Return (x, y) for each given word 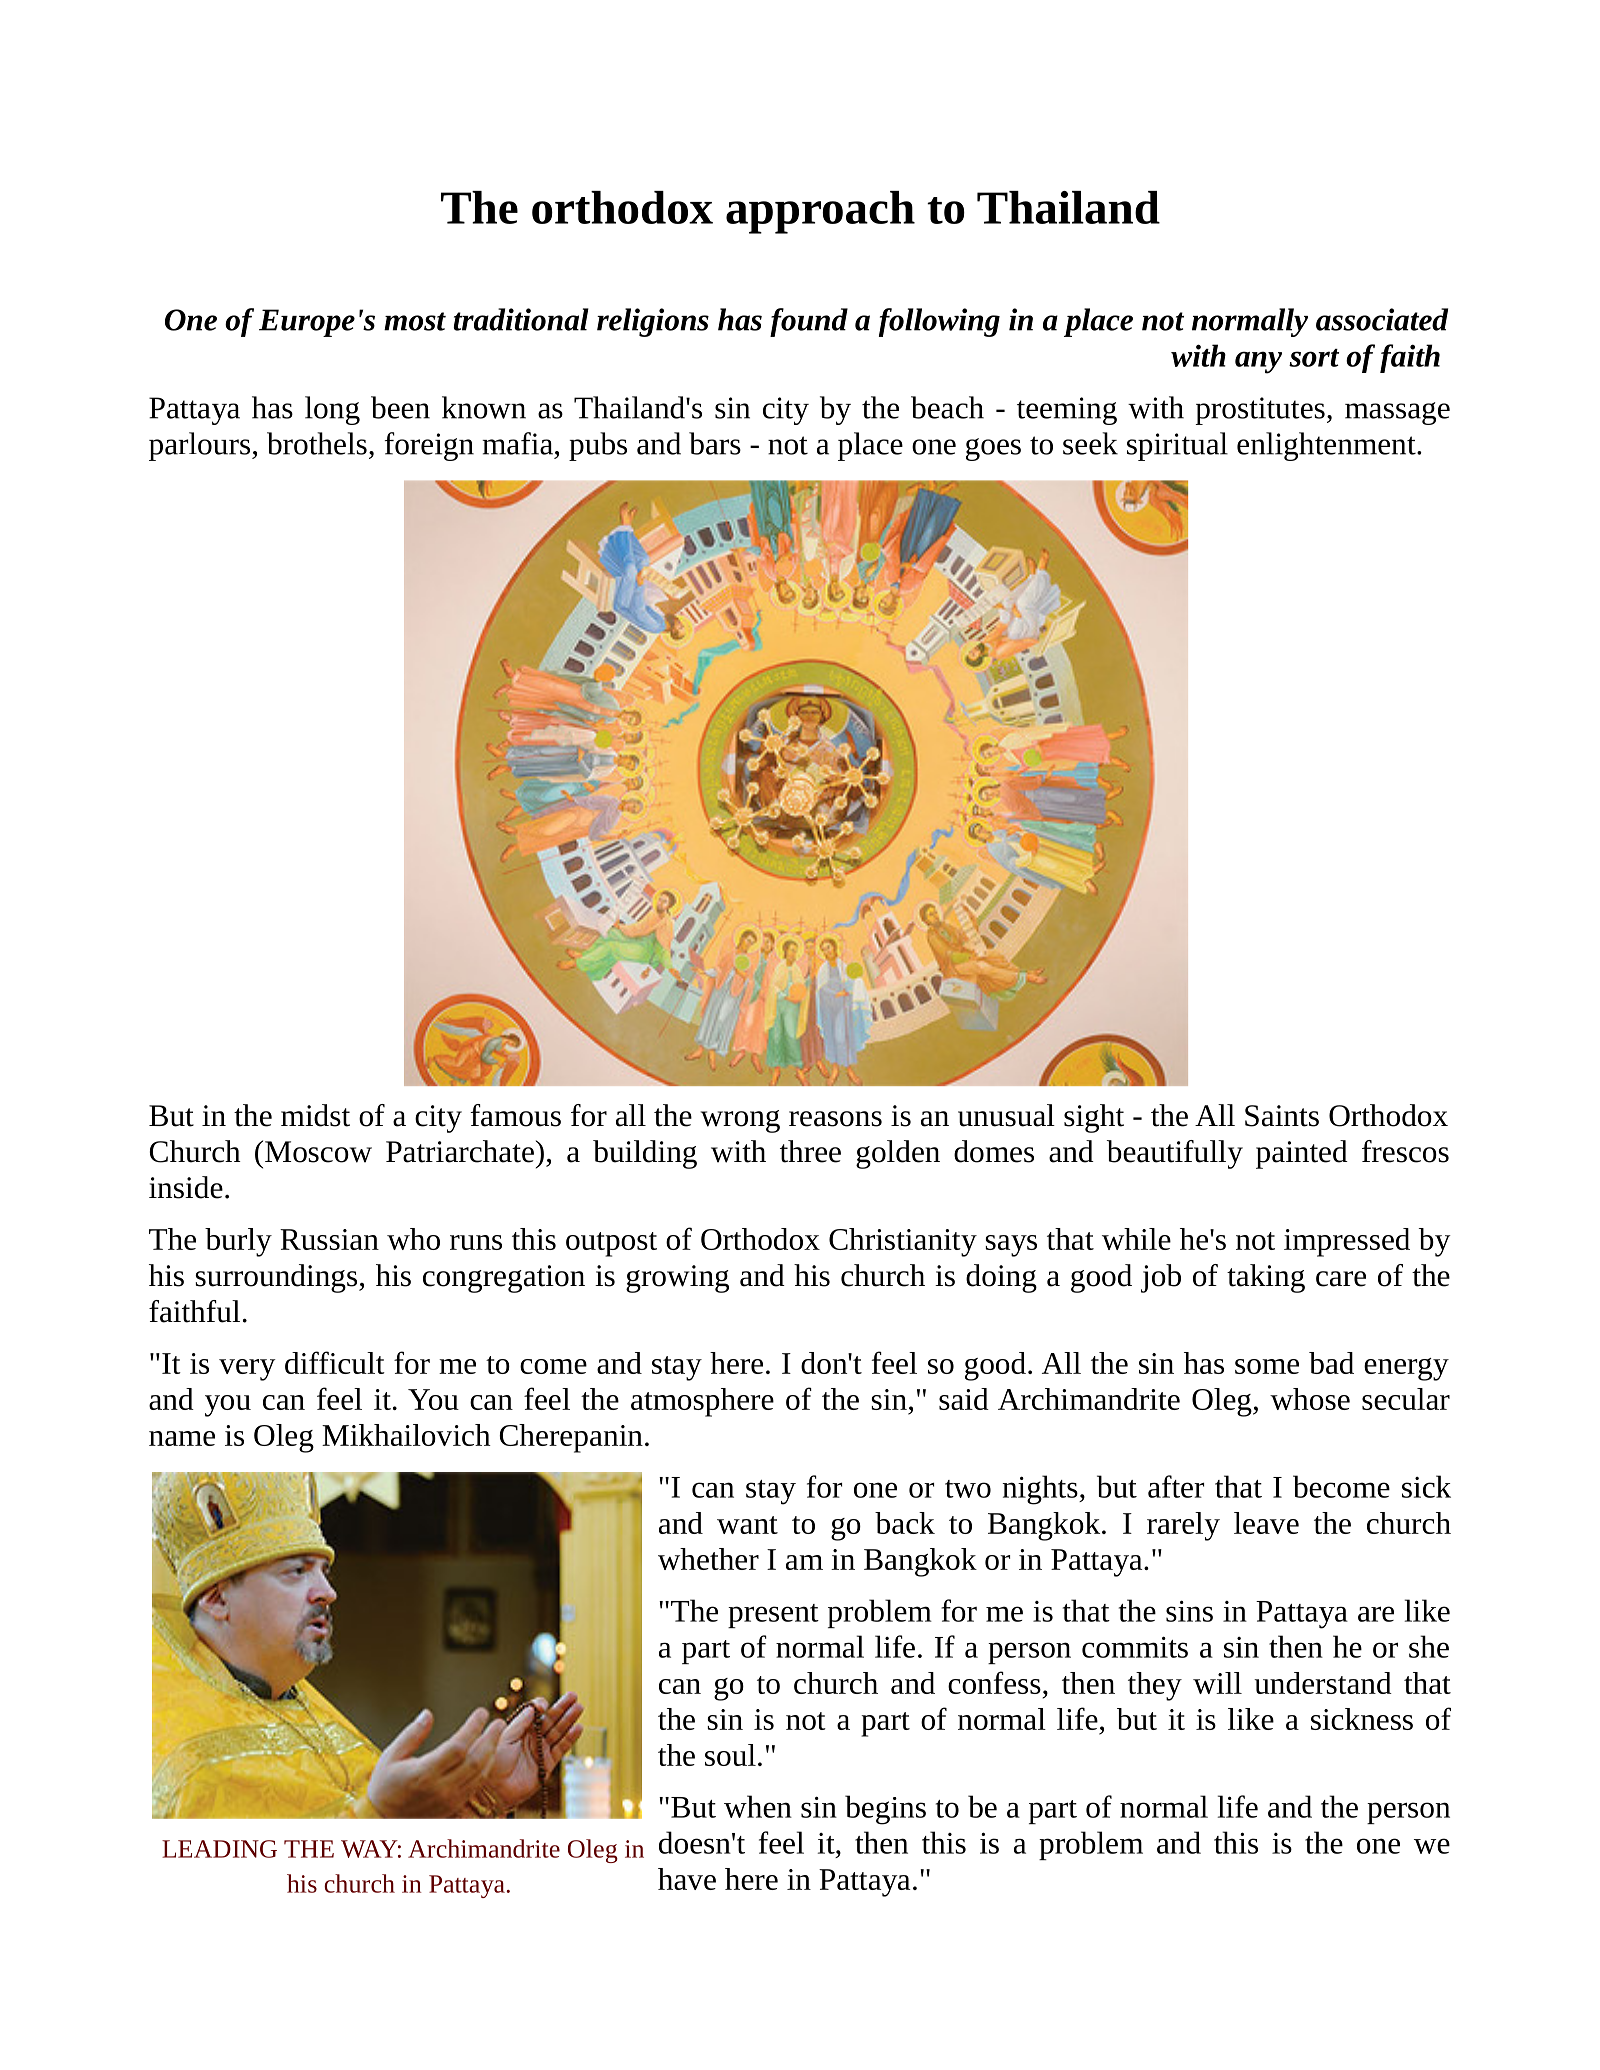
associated (1382, 319)
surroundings (277, 1278)
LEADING (219, 1849)
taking (1266, 1278)
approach (820, 212)
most (415, 321)
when (758, 1806)
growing (677, 1279)
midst (315, 1115)
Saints (1282, 1116)
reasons (835, 1119)
